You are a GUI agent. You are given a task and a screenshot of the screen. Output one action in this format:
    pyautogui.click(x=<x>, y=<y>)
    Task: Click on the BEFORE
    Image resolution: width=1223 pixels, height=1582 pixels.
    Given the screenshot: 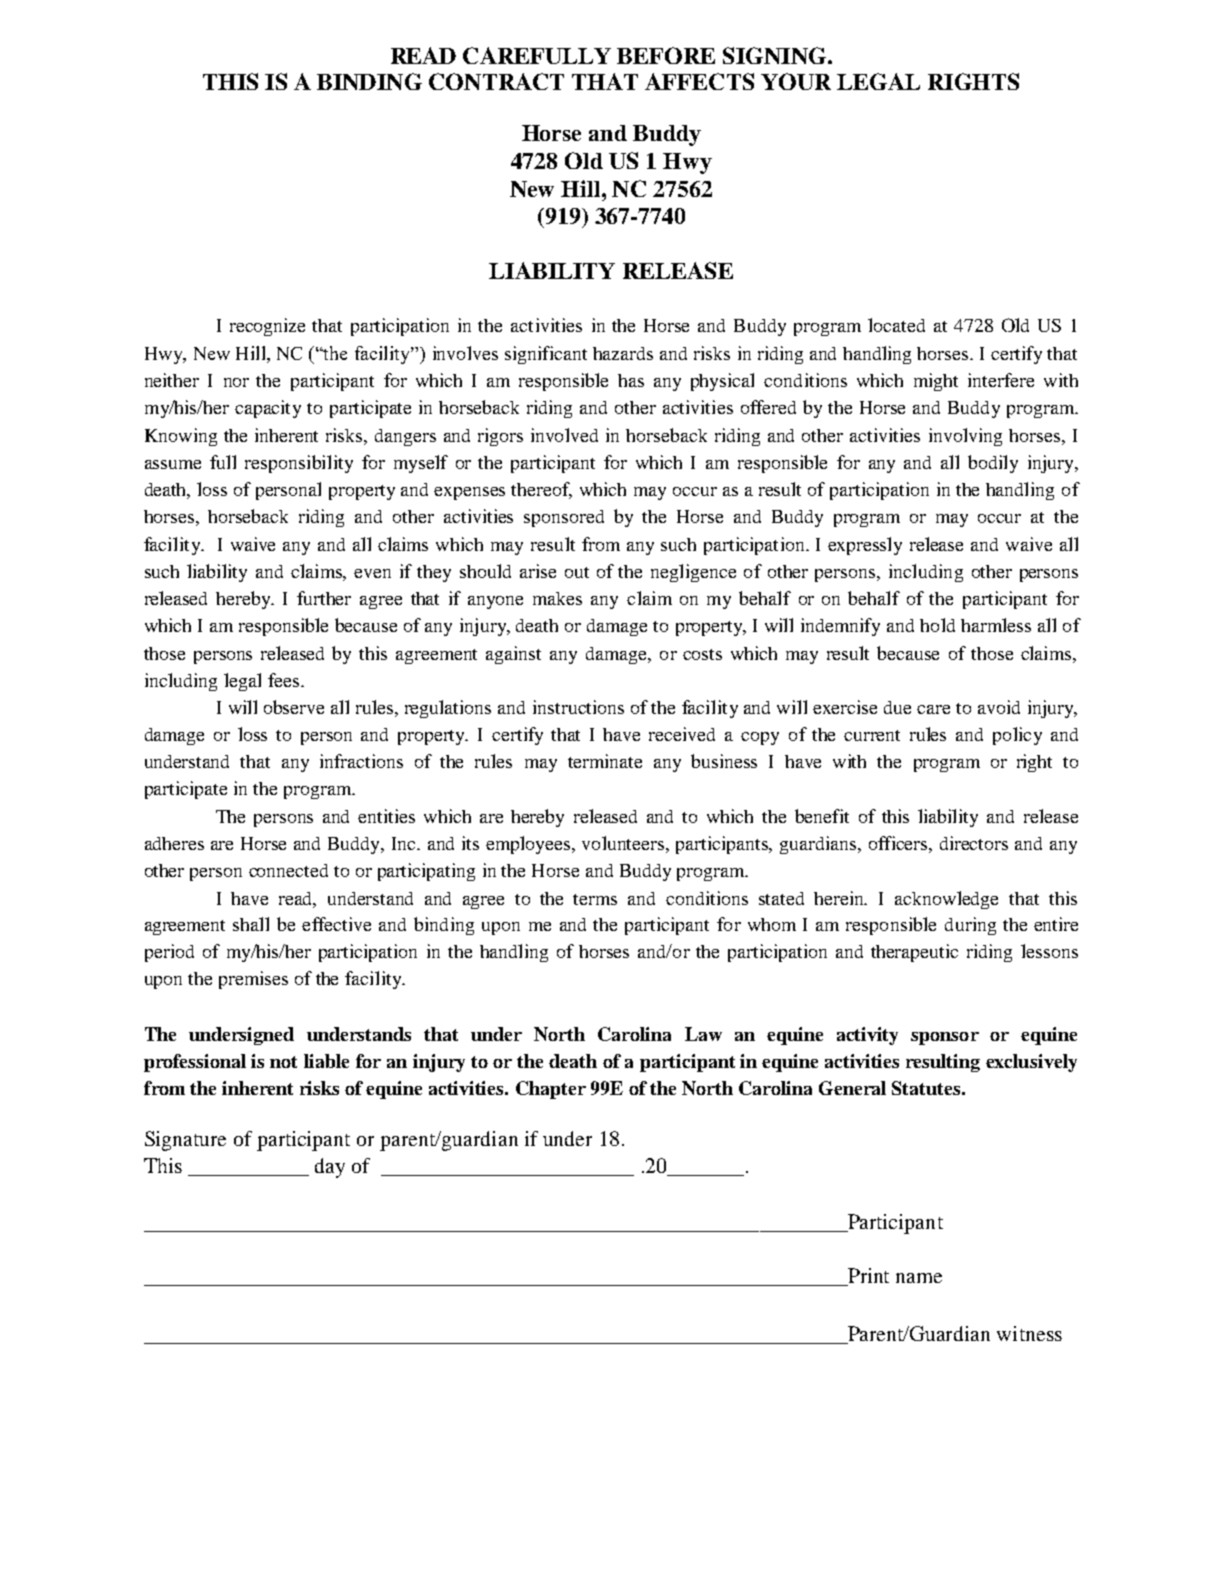 What is the action you would take?
    pyautogui.click(x=666, y=55)
